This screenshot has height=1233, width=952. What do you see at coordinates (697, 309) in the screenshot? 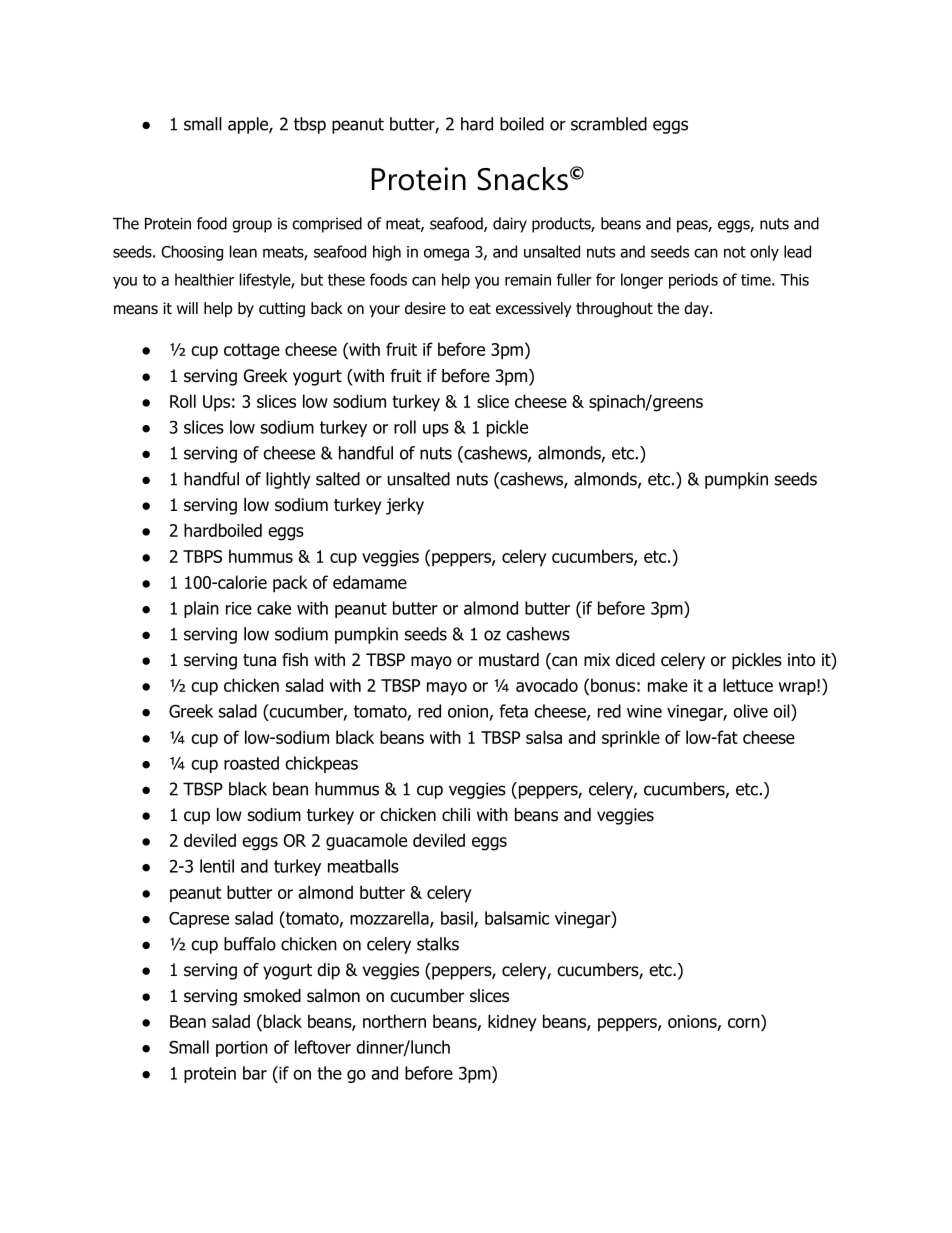
I see `day` at bounding box center [697, 309].
